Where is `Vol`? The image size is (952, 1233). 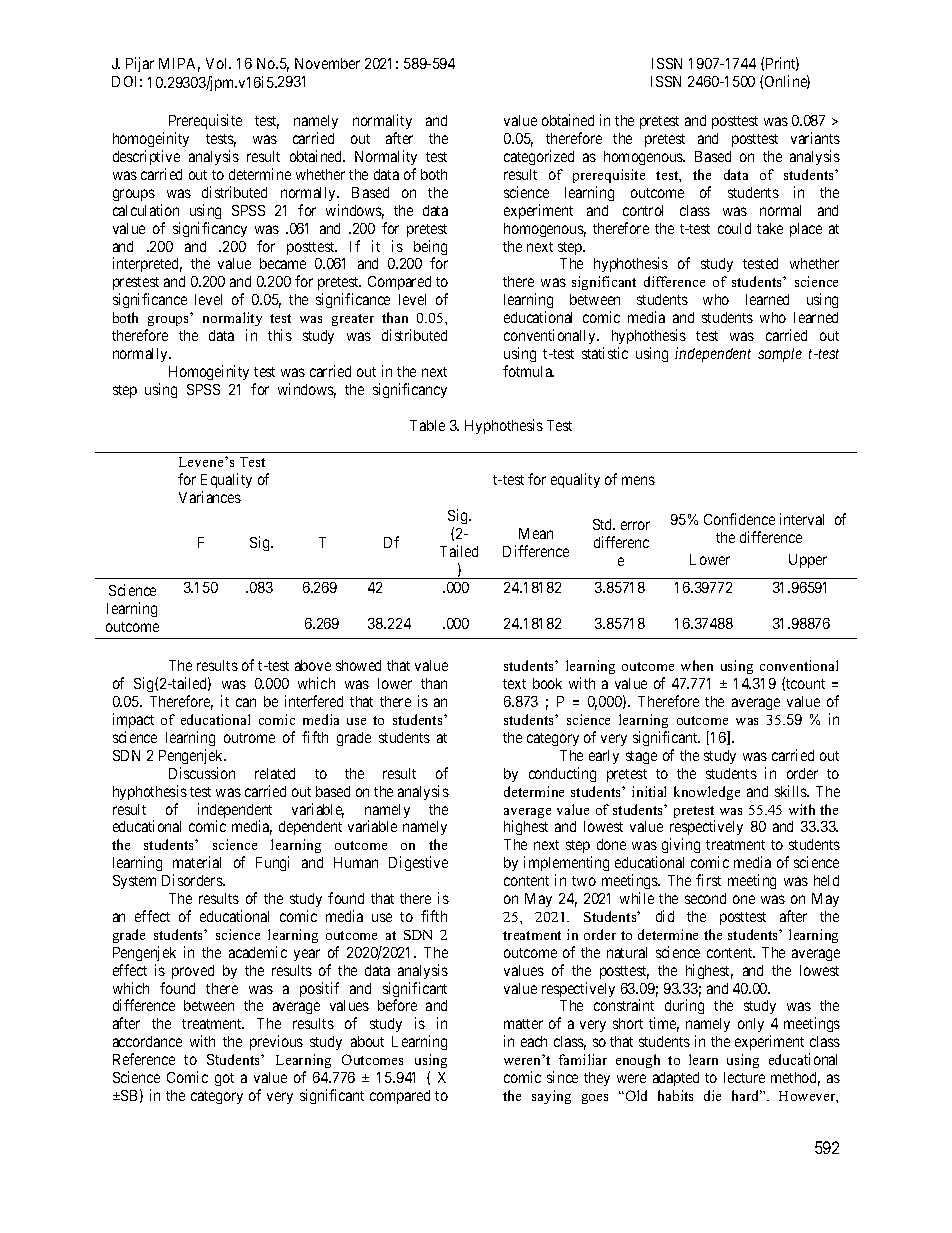 Vol is located at coordinates (218, 63).
